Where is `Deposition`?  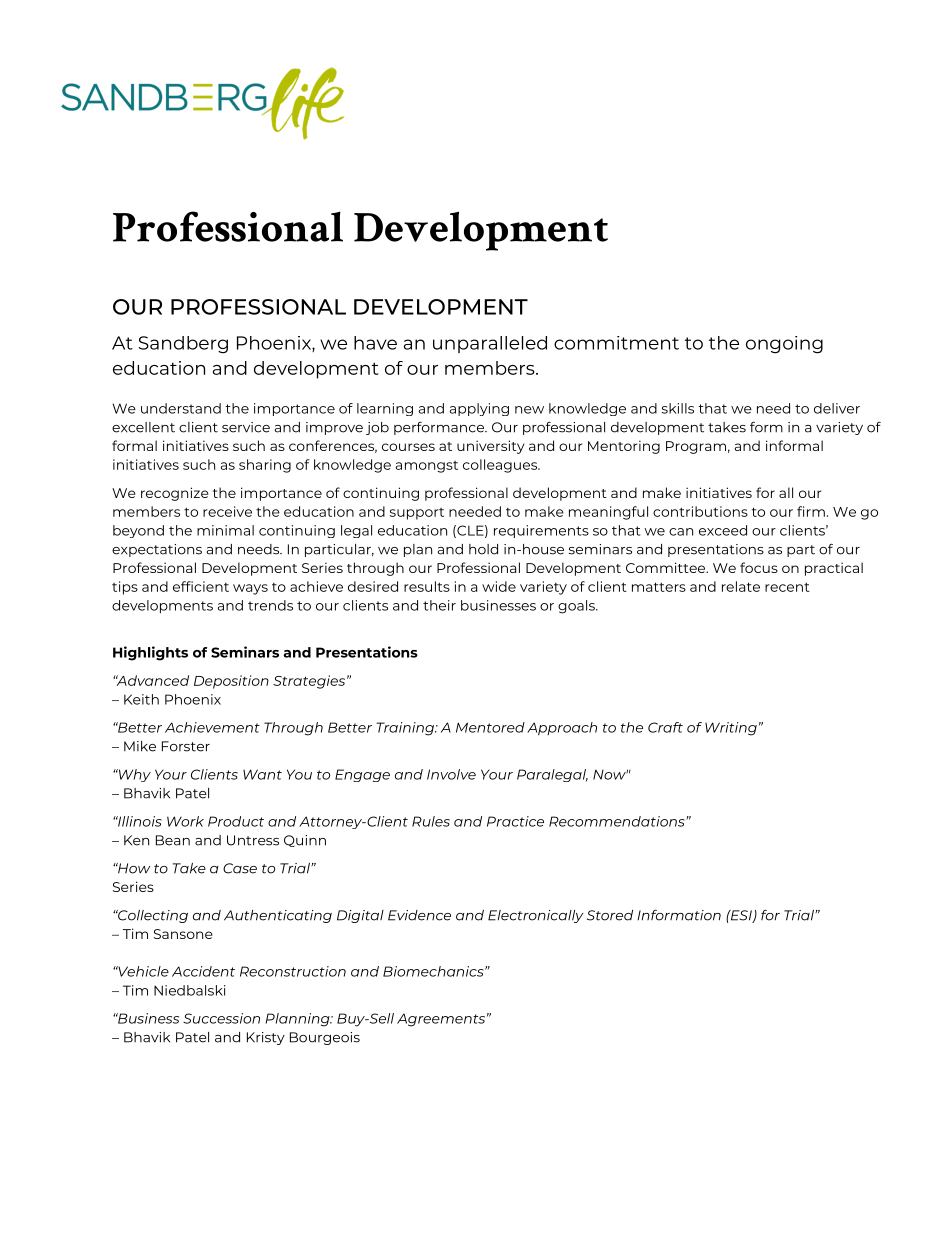
Deposition is located at coordinates (231, 682).
